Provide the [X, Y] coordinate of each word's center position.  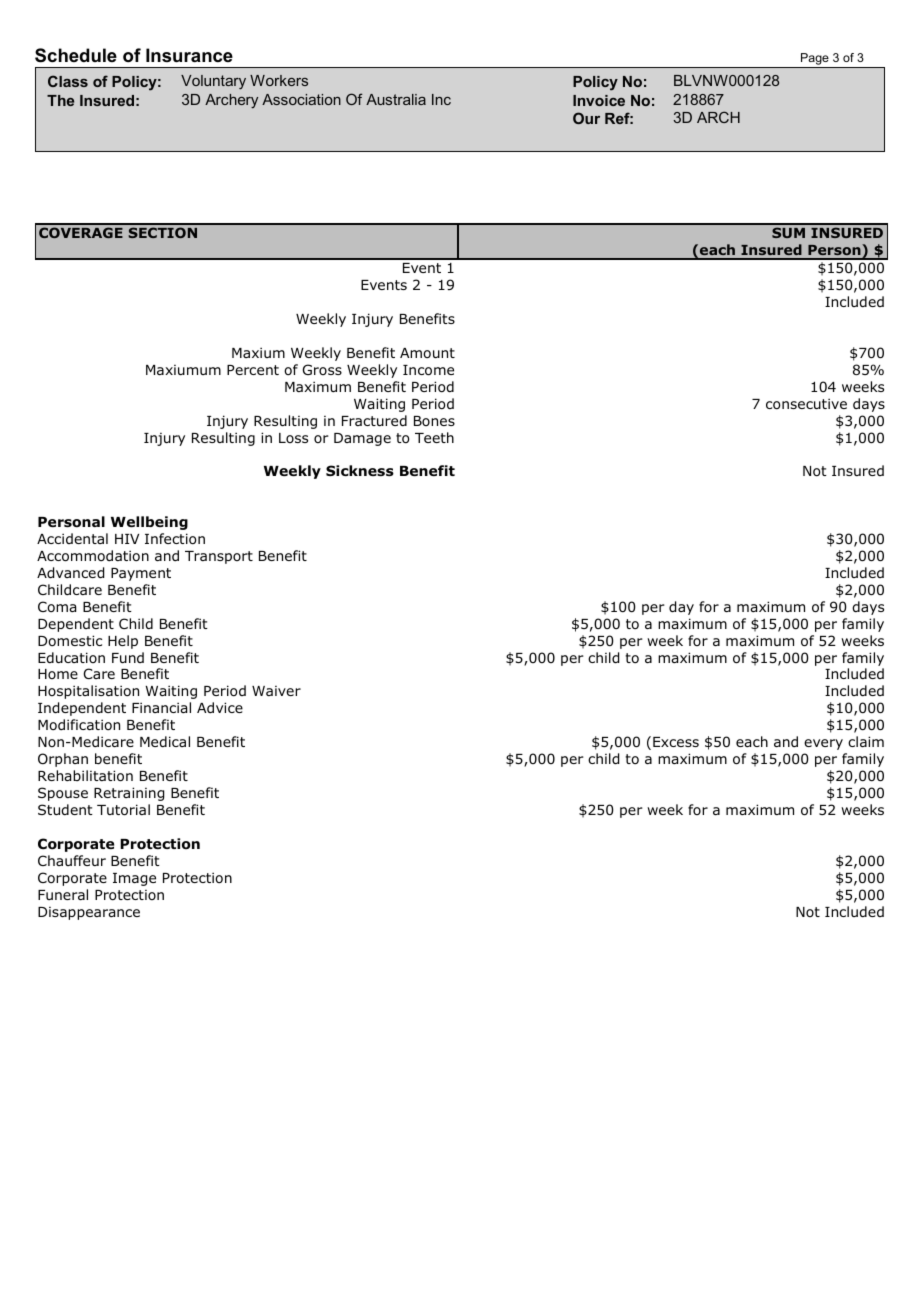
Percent [253, 370]
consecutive [806, 404]
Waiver [276, 691]
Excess [676, 742]
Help [123, 642]
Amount [427, 353]
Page [815, 60]
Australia [396, 99]
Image [134, 879]
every [823, 744]
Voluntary [213, 82]
